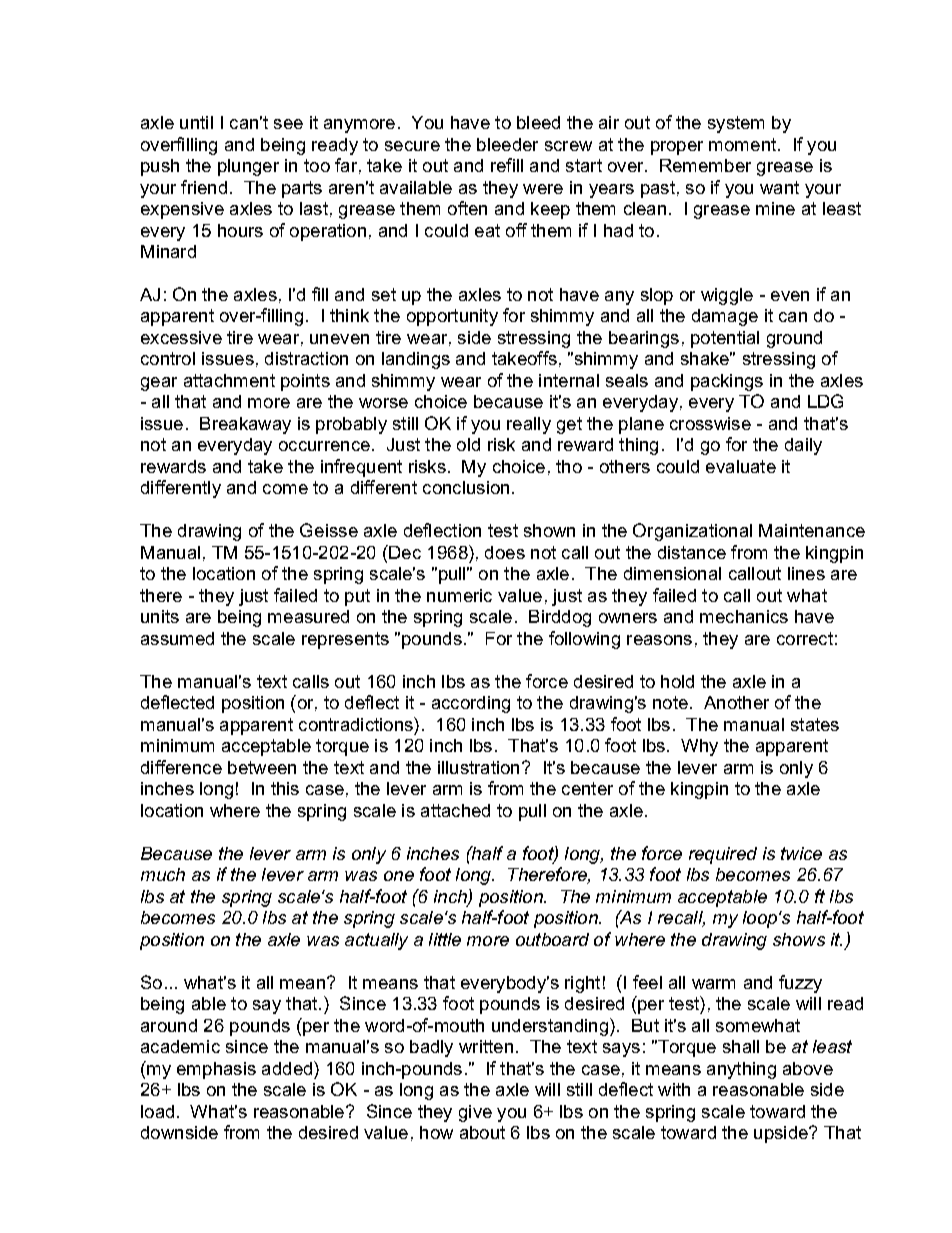  Describe the element at coordinates (674, 1089) in the screenshot. I see `with` at that location.
